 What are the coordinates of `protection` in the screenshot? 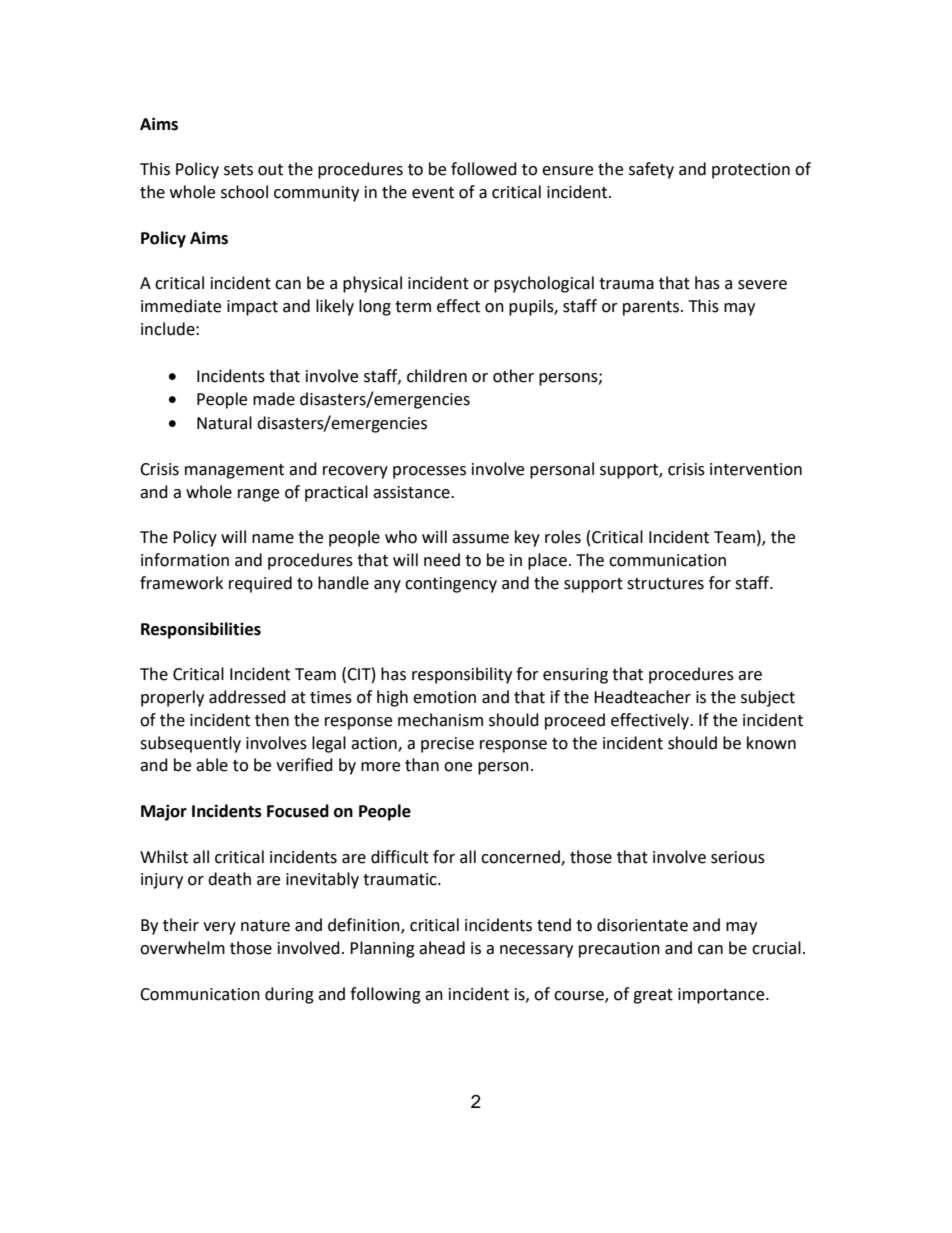 It's located at (751, 171).
